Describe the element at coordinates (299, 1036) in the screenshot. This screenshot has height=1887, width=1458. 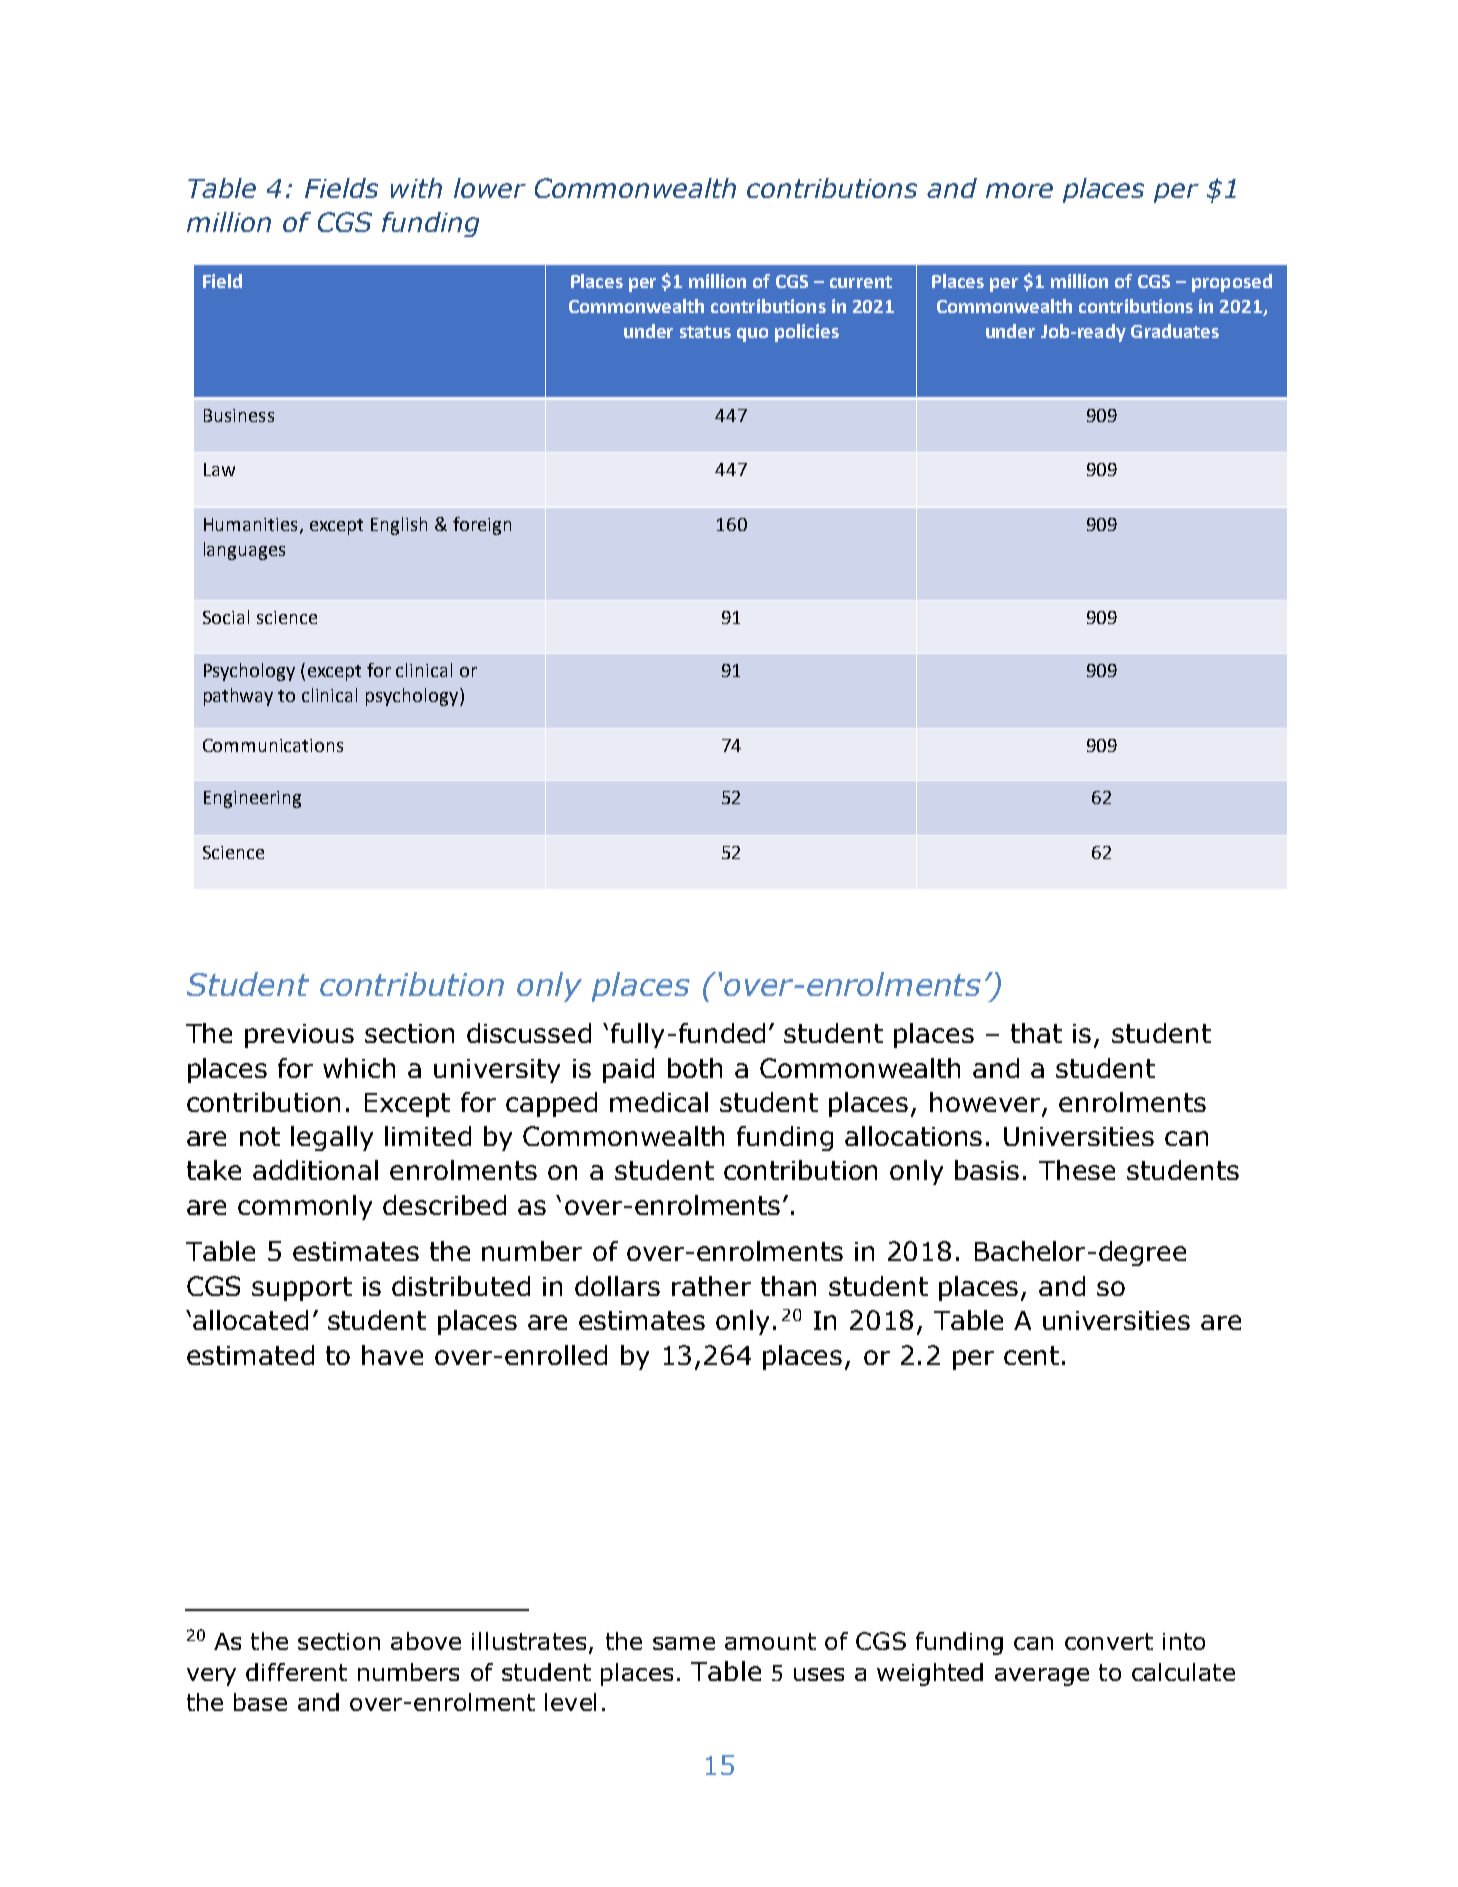
I see `previous` at that location.
